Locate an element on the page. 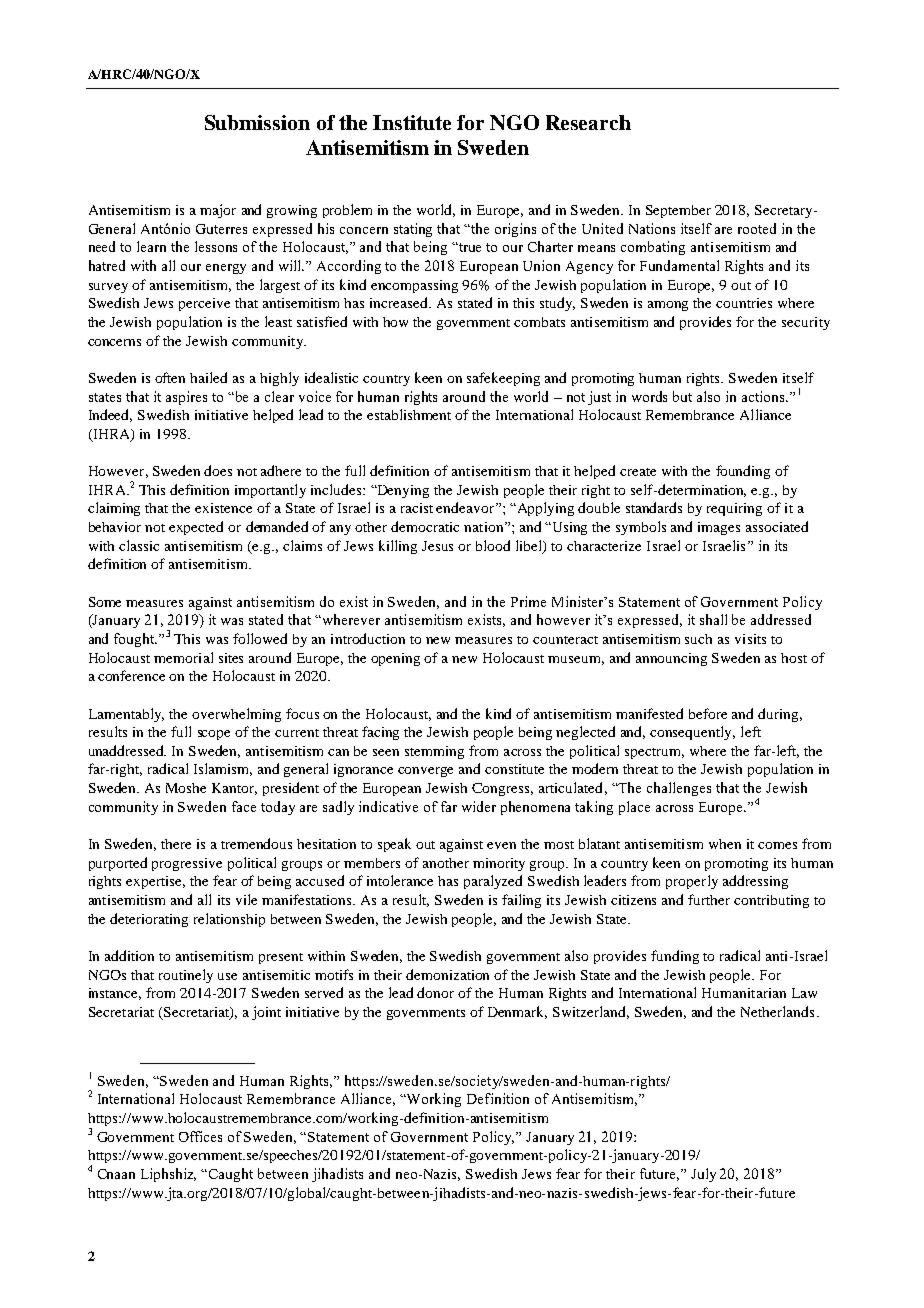 The width and height of the document is (924, 1308). Denmark is located at coordinates (517, 1012).
